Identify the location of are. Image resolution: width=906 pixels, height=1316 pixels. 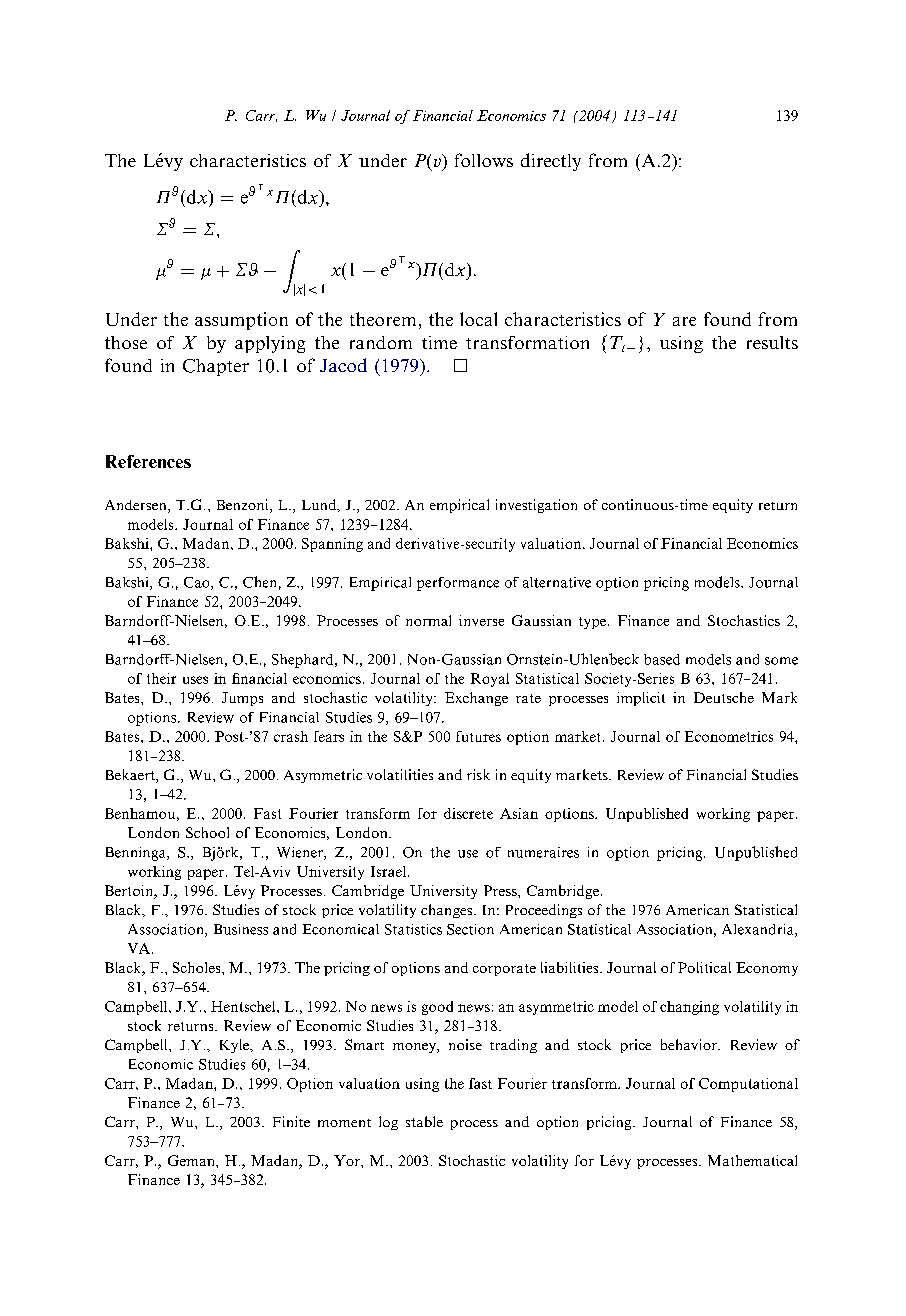
(684, 321).
